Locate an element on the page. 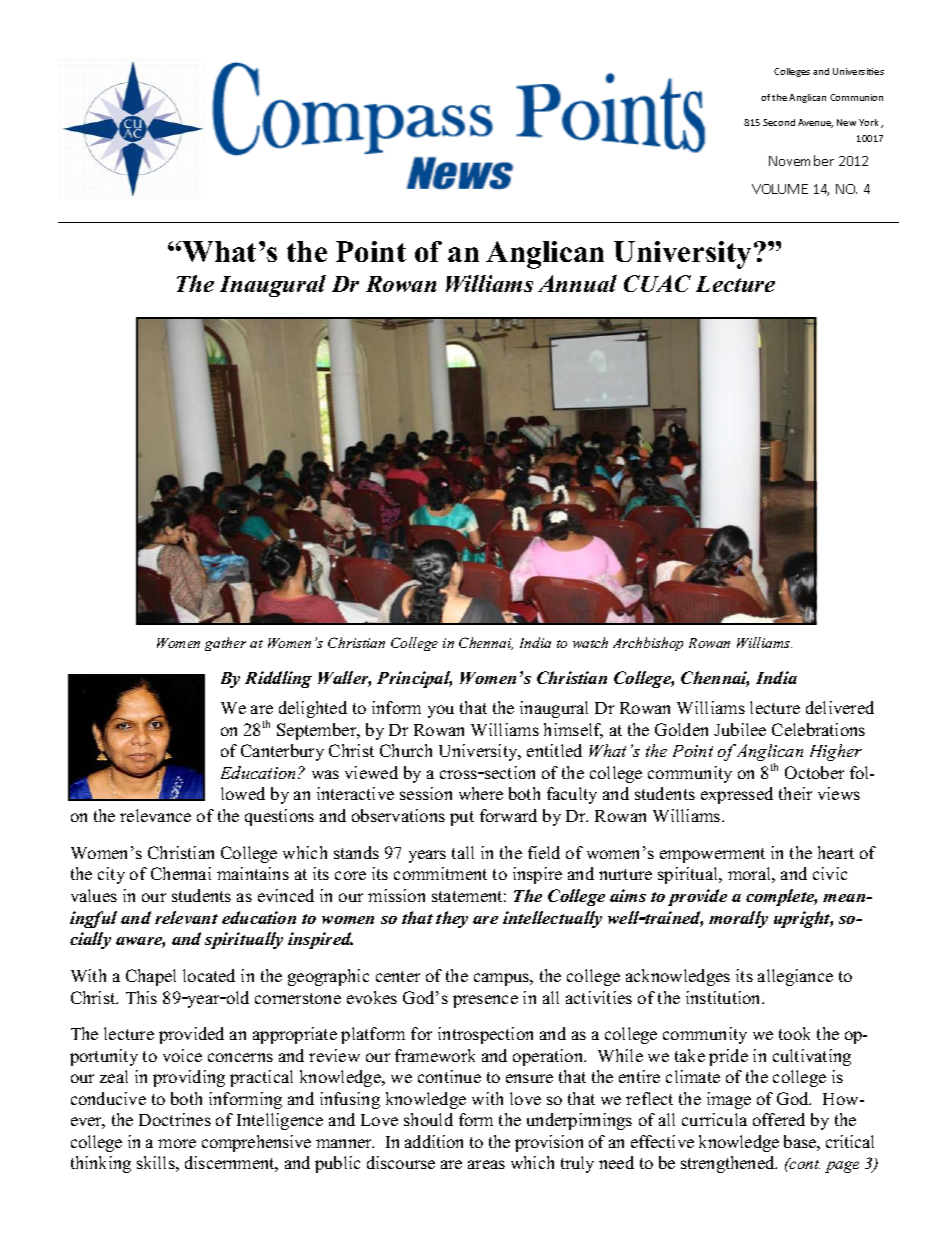 This document has height=1233, width=952. Archbishop is located at coordinates (648, 644).
